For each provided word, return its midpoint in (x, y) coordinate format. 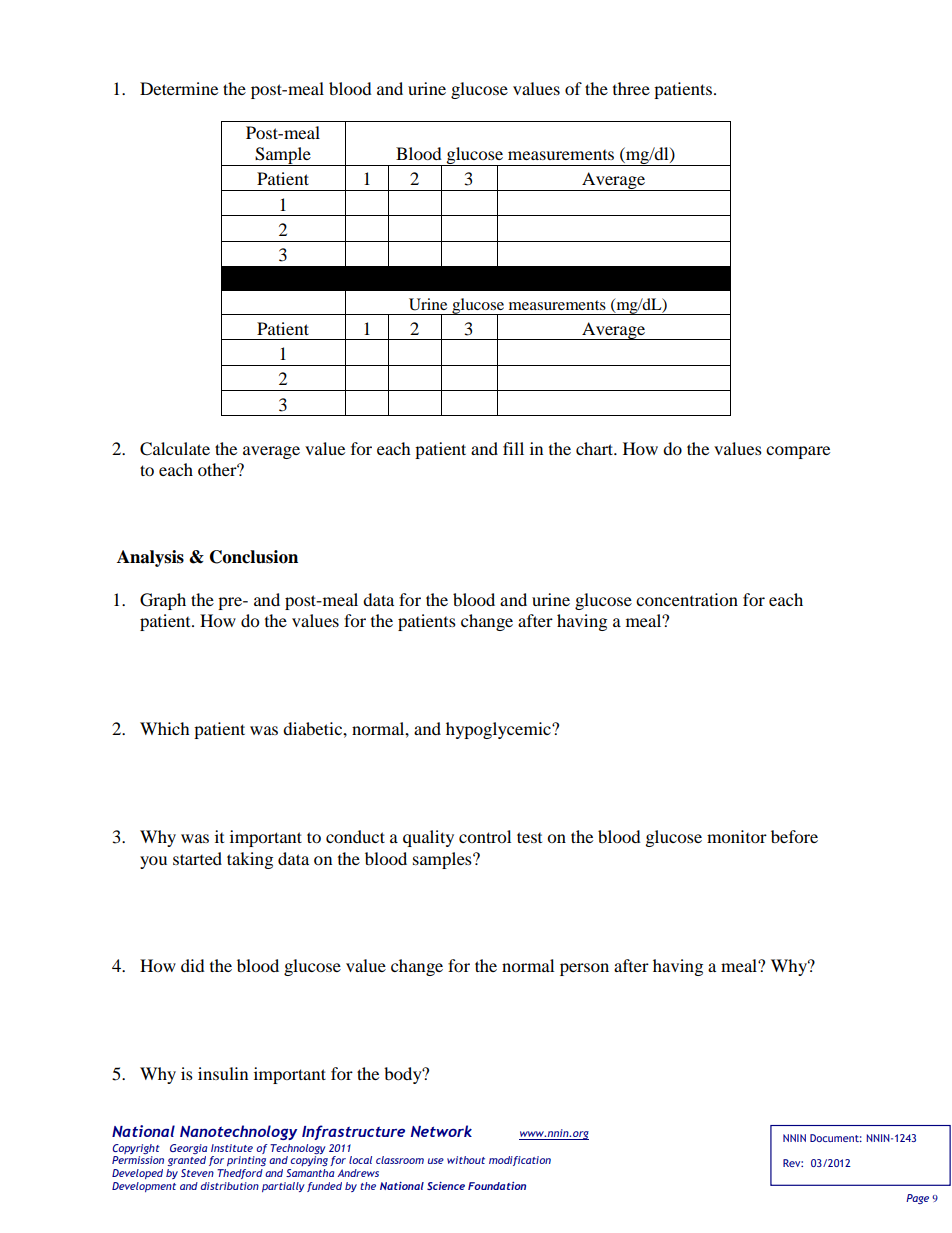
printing (246, 1161)
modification (520, 1161)
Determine (179, 88)
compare (798, 452)
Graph (163, 601)
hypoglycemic (499, 730)
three (631, 88)
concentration (687, 599)
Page (917, 1199)
